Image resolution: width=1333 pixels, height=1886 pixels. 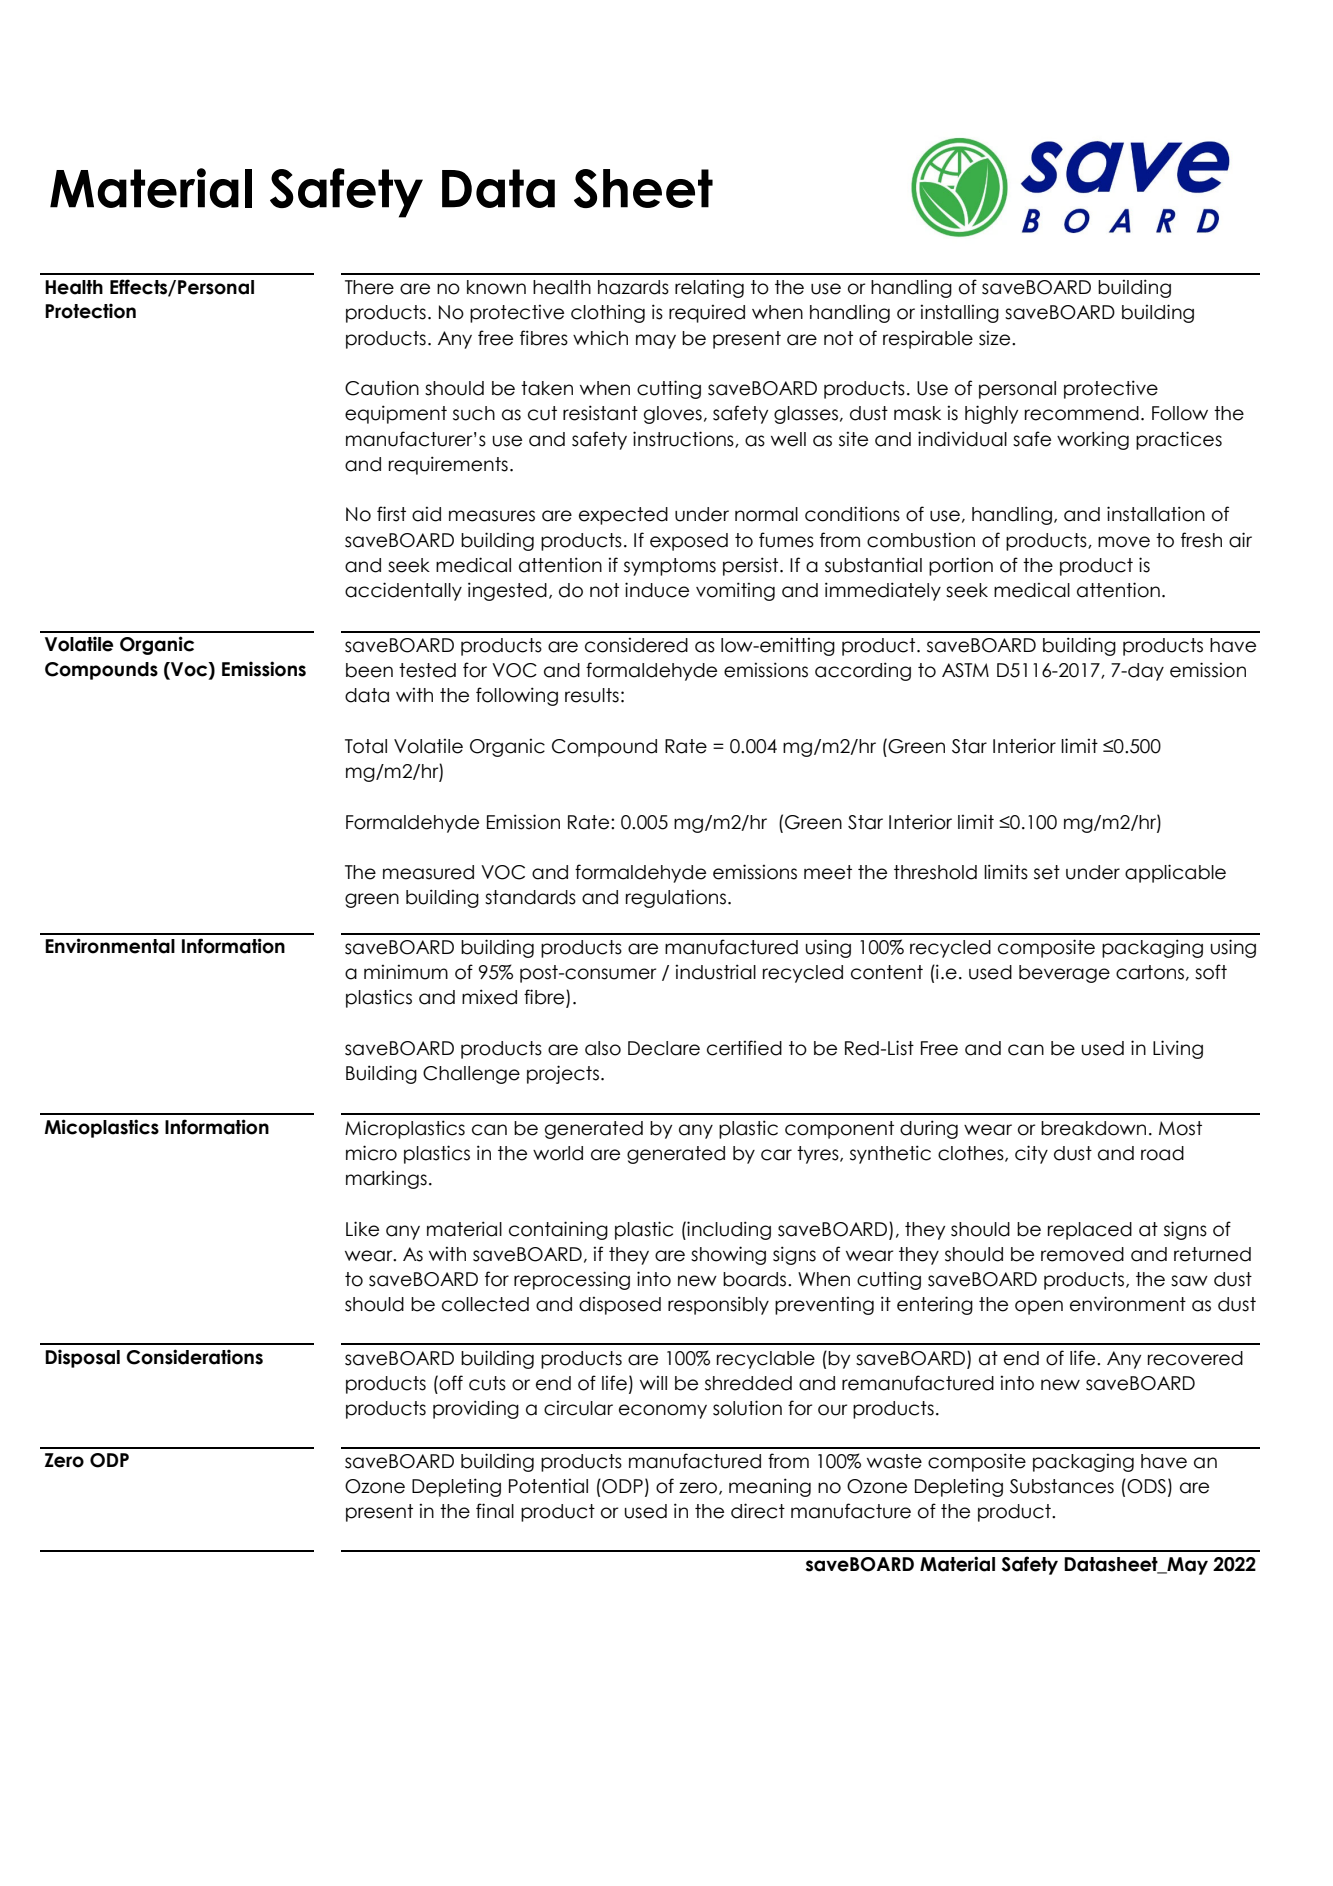 I want to click on Substances, so click(x=1062, y=1486).
